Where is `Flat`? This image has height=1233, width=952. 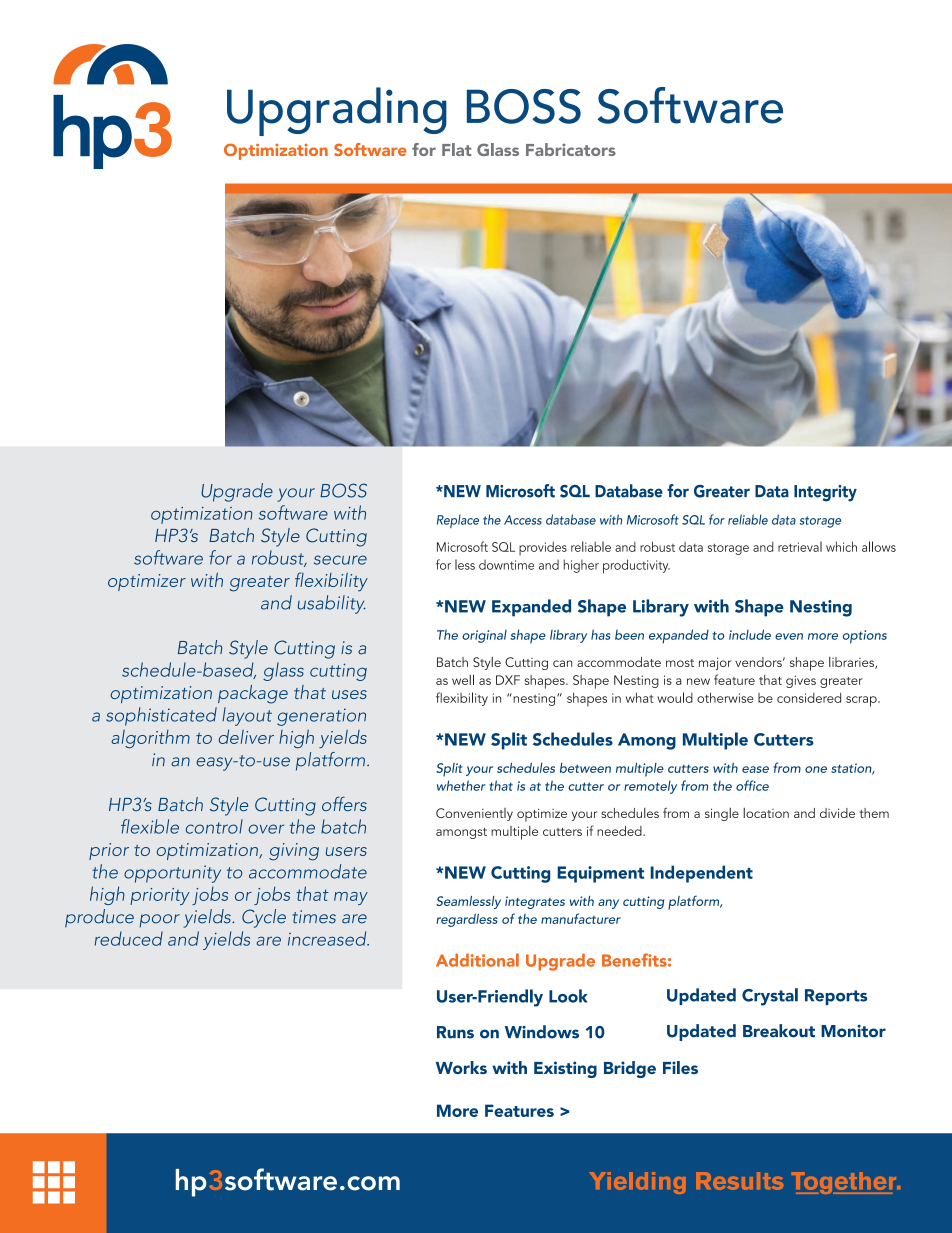
Flat is located at coordinates (456, 149).
